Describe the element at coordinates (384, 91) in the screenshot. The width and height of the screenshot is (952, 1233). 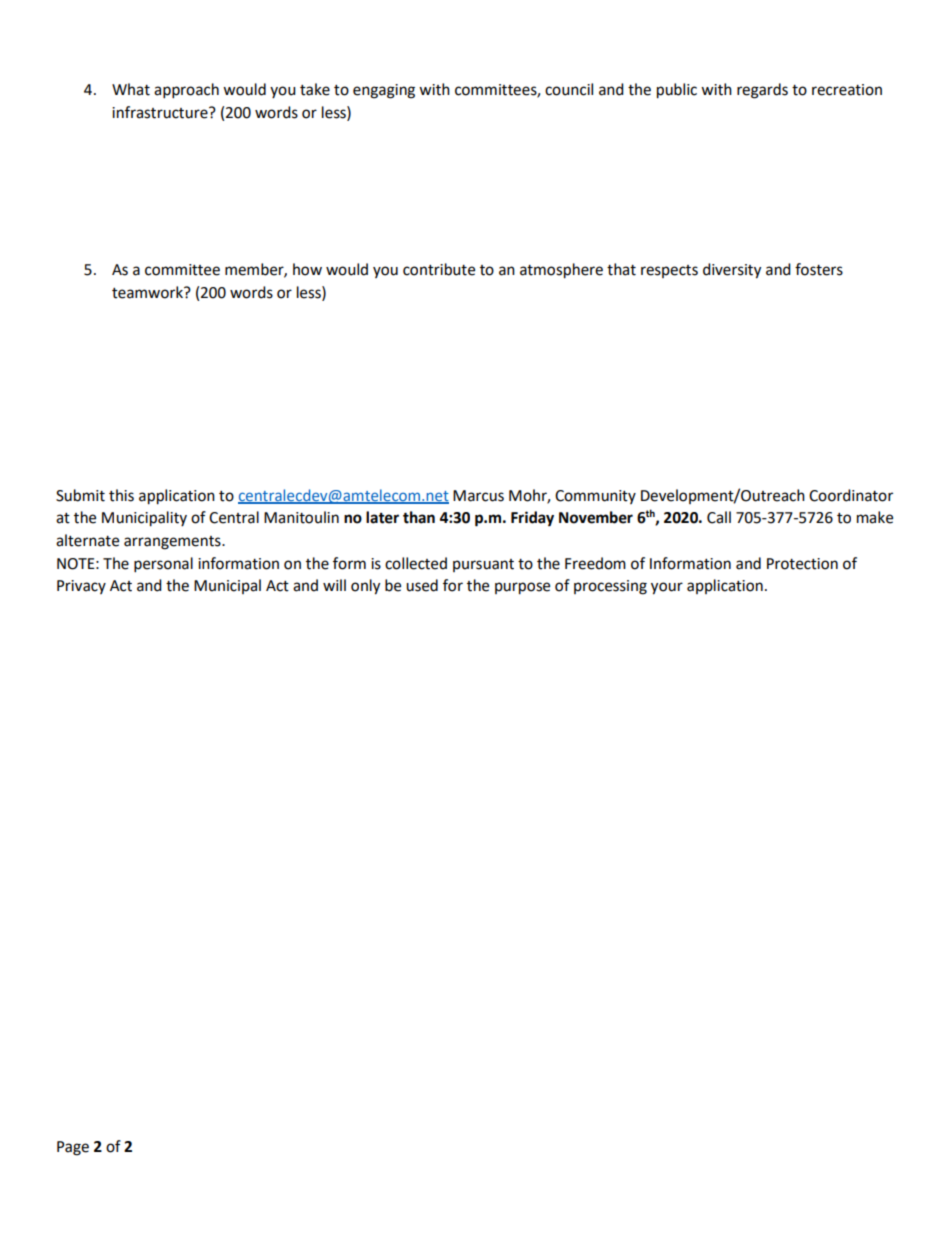
I see `engaging` at that location.
